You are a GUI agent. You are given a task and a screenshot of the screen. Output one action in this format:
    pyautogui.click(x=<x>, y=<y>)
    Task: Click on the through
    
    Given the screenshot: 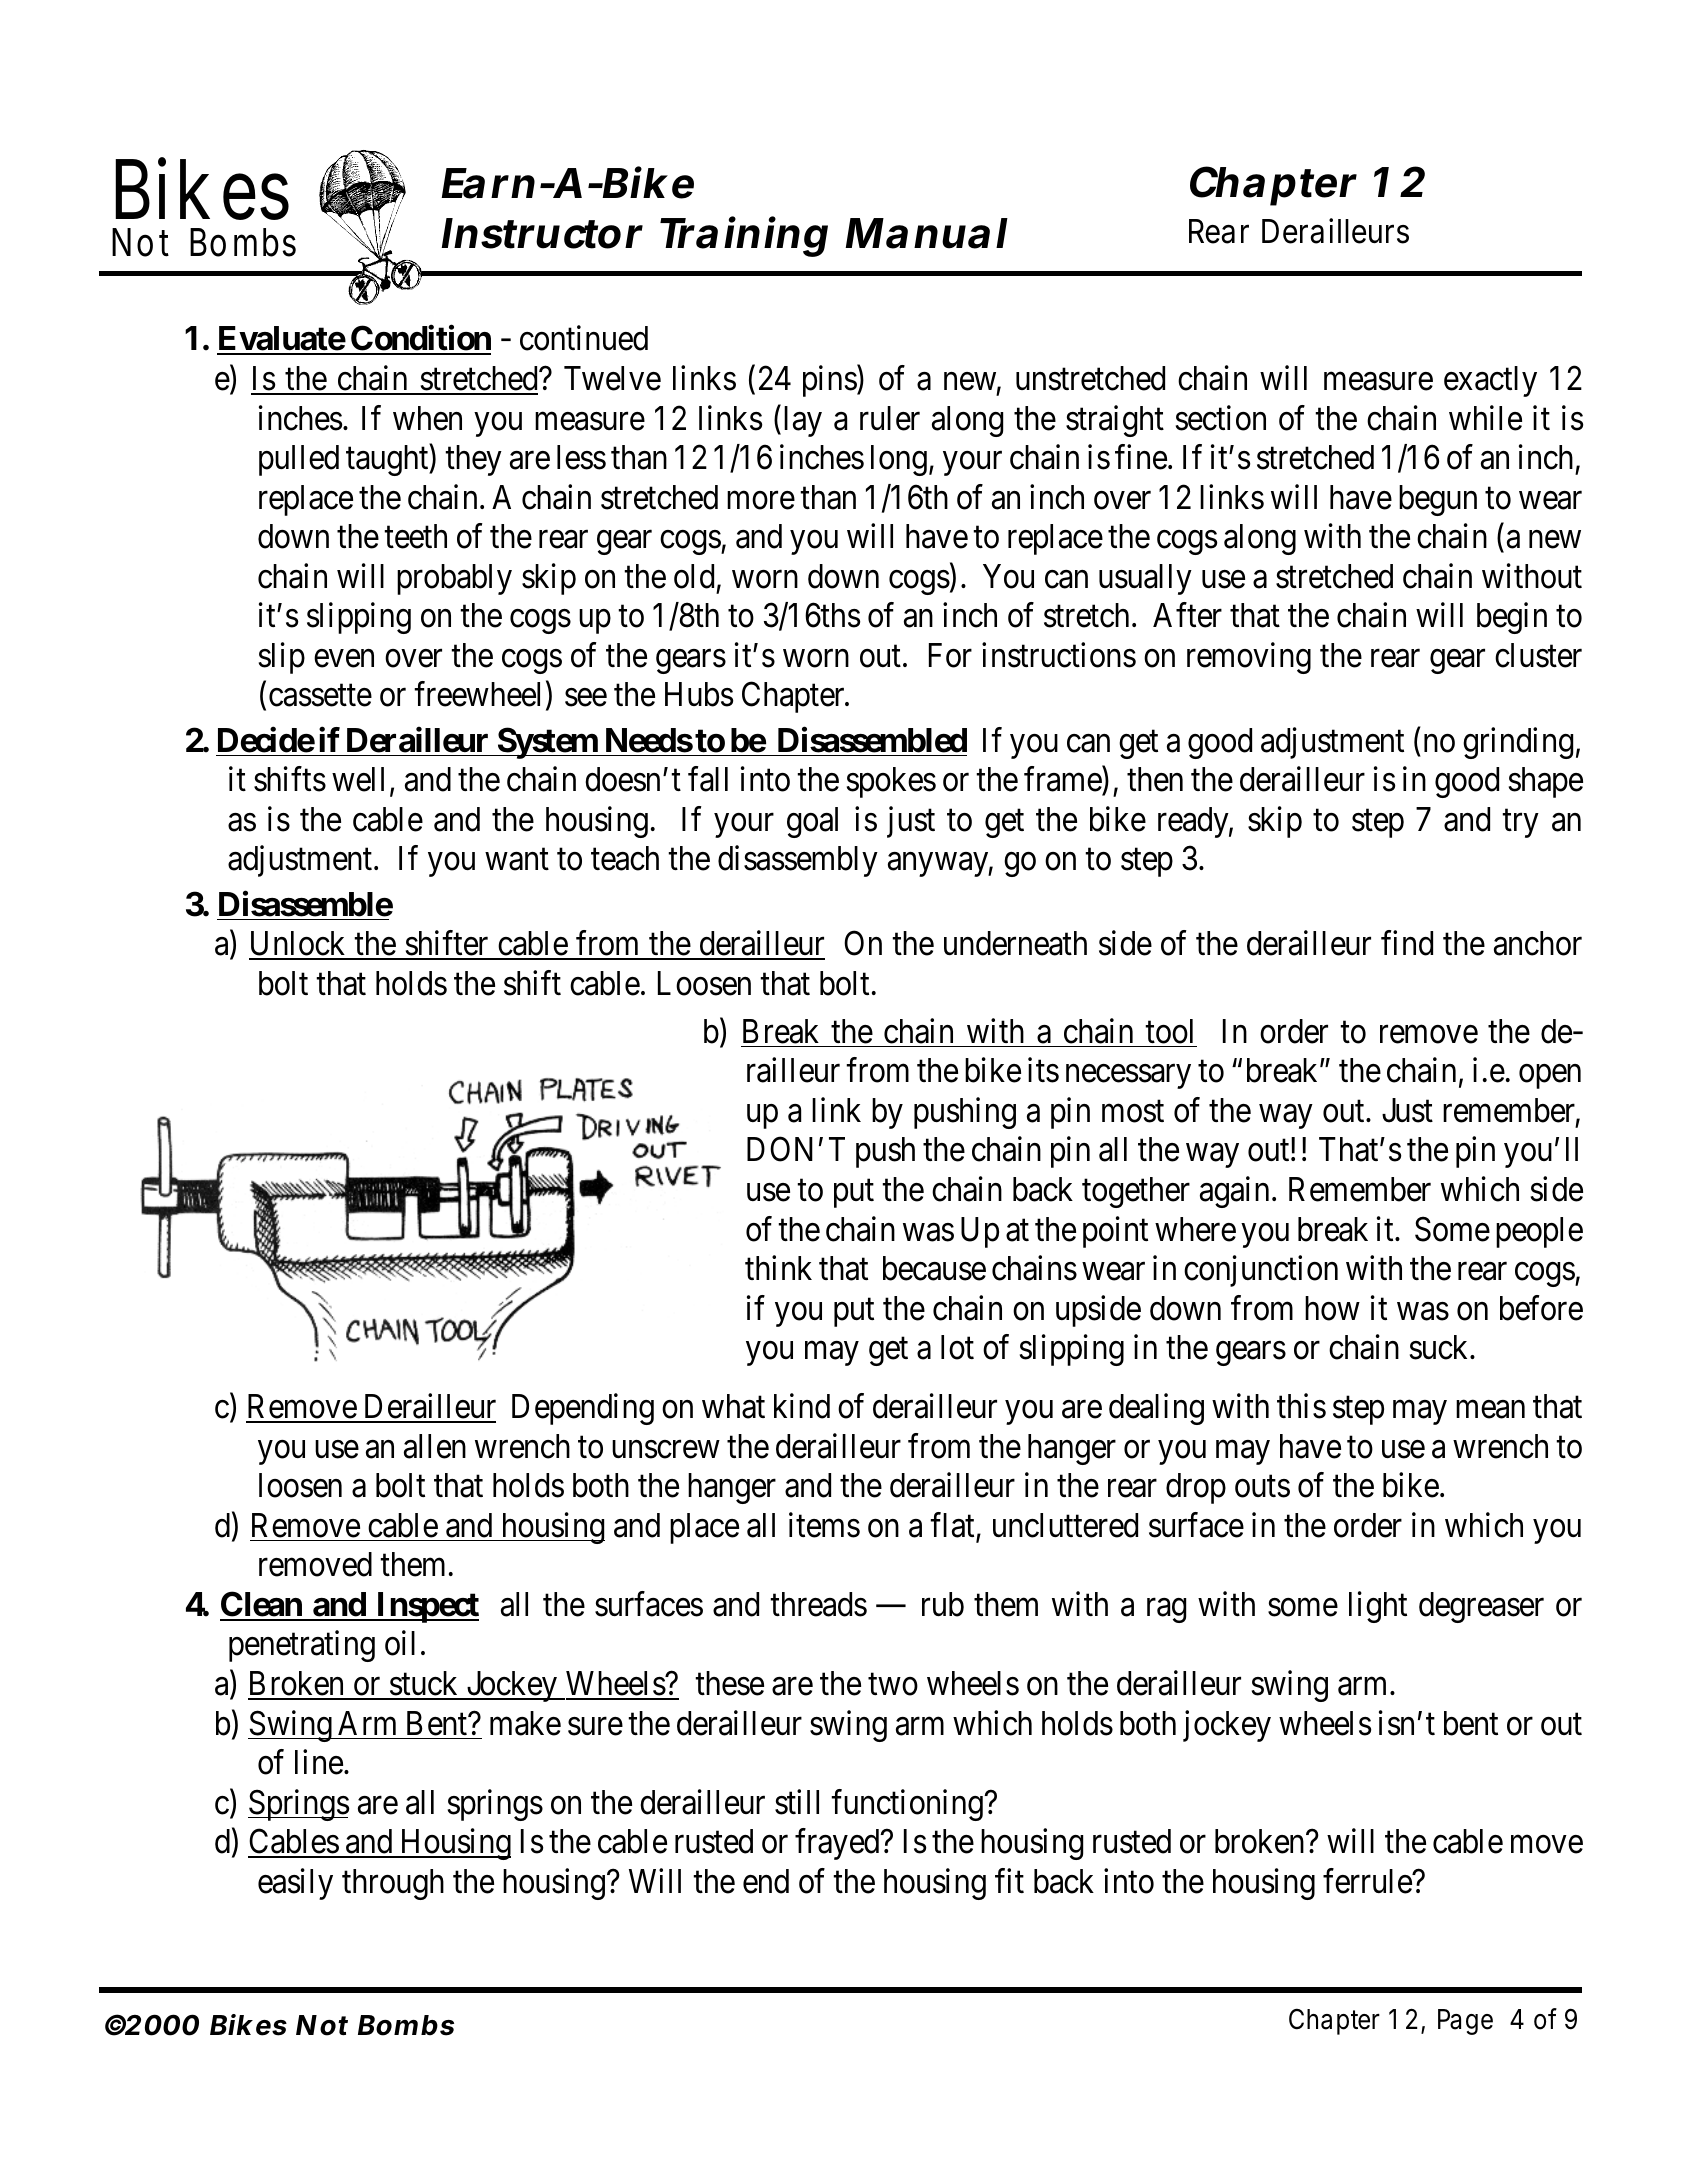 What is the action you would take?
    pyautogui.click(x=393, y=1884)
